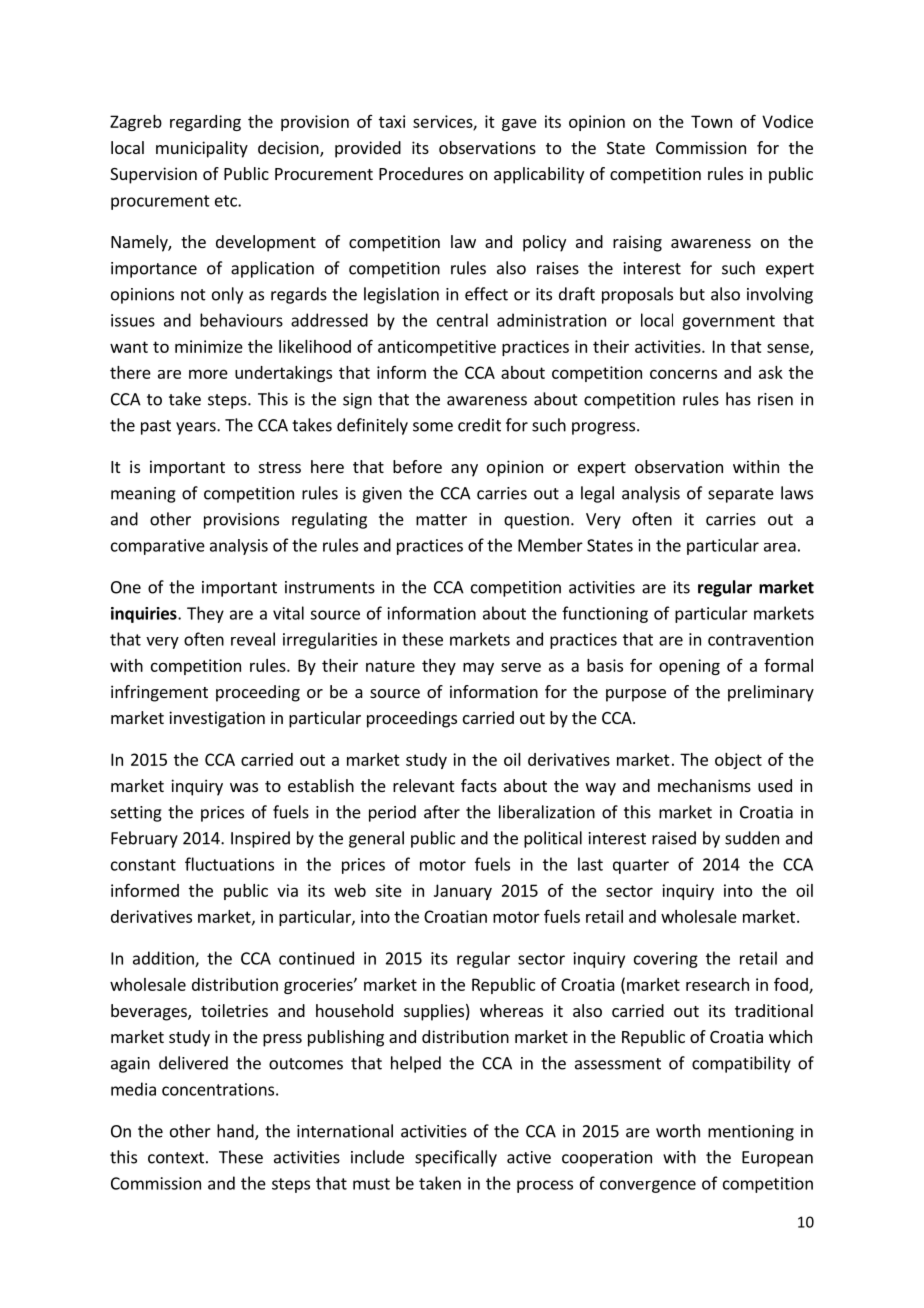  Describe the element at coordinates (689, 667) in the document. I see `opening` at that location.
